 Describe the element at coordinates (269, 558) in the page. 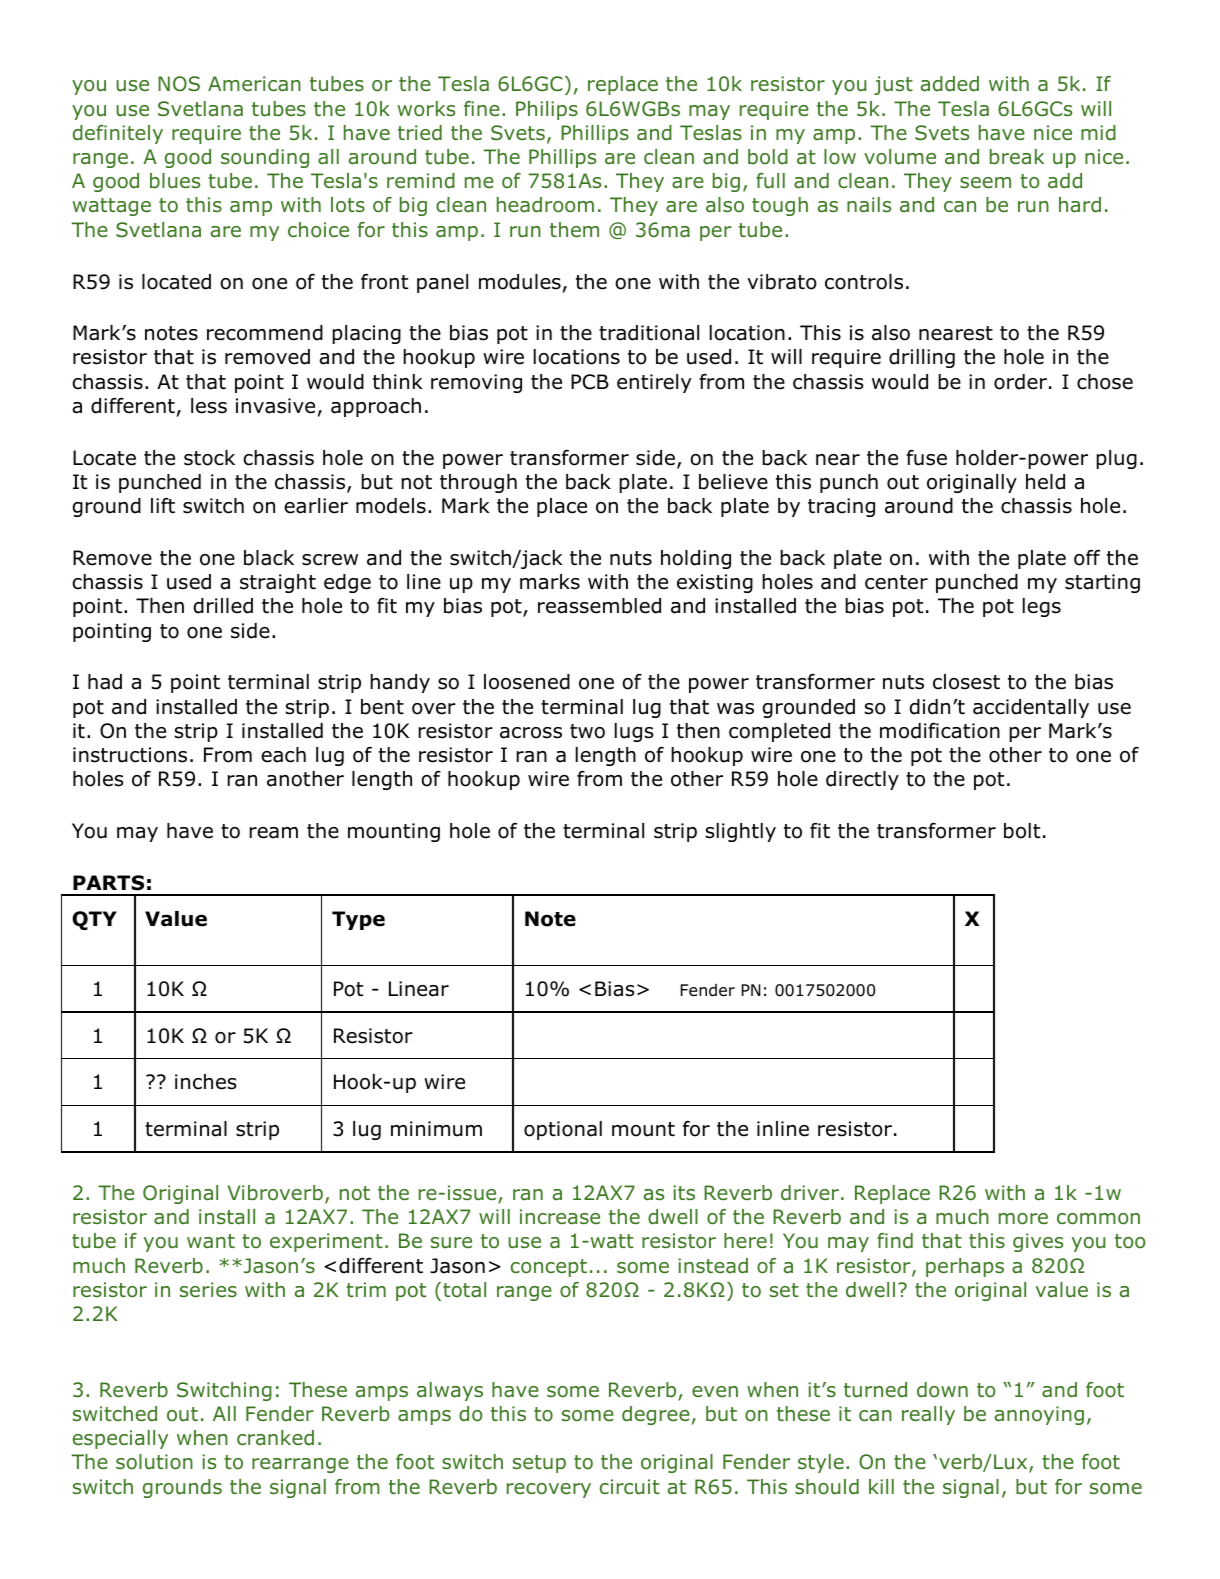

I see `black` at that location.
